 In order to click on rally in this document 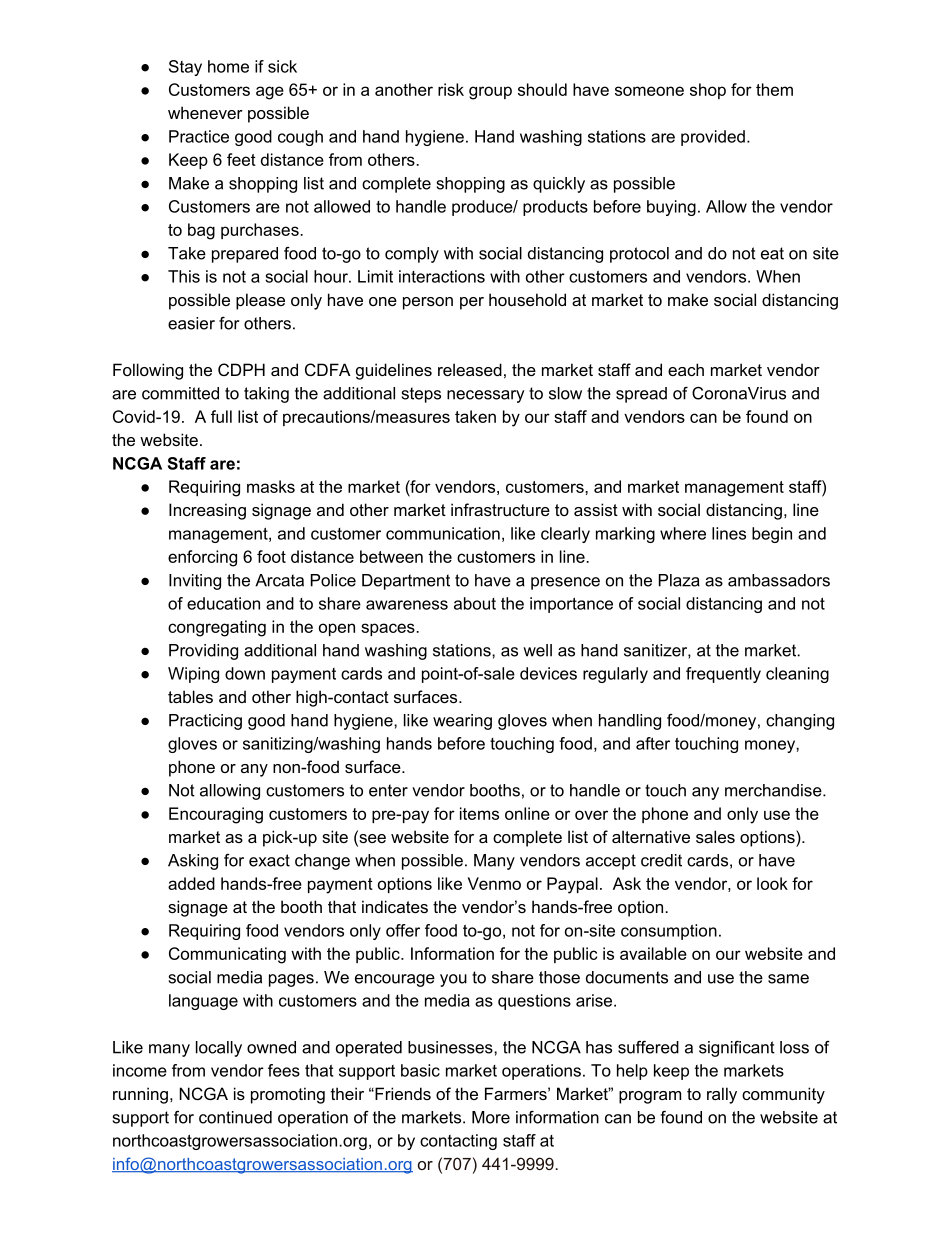, I will do `click(722, 1095)`.
